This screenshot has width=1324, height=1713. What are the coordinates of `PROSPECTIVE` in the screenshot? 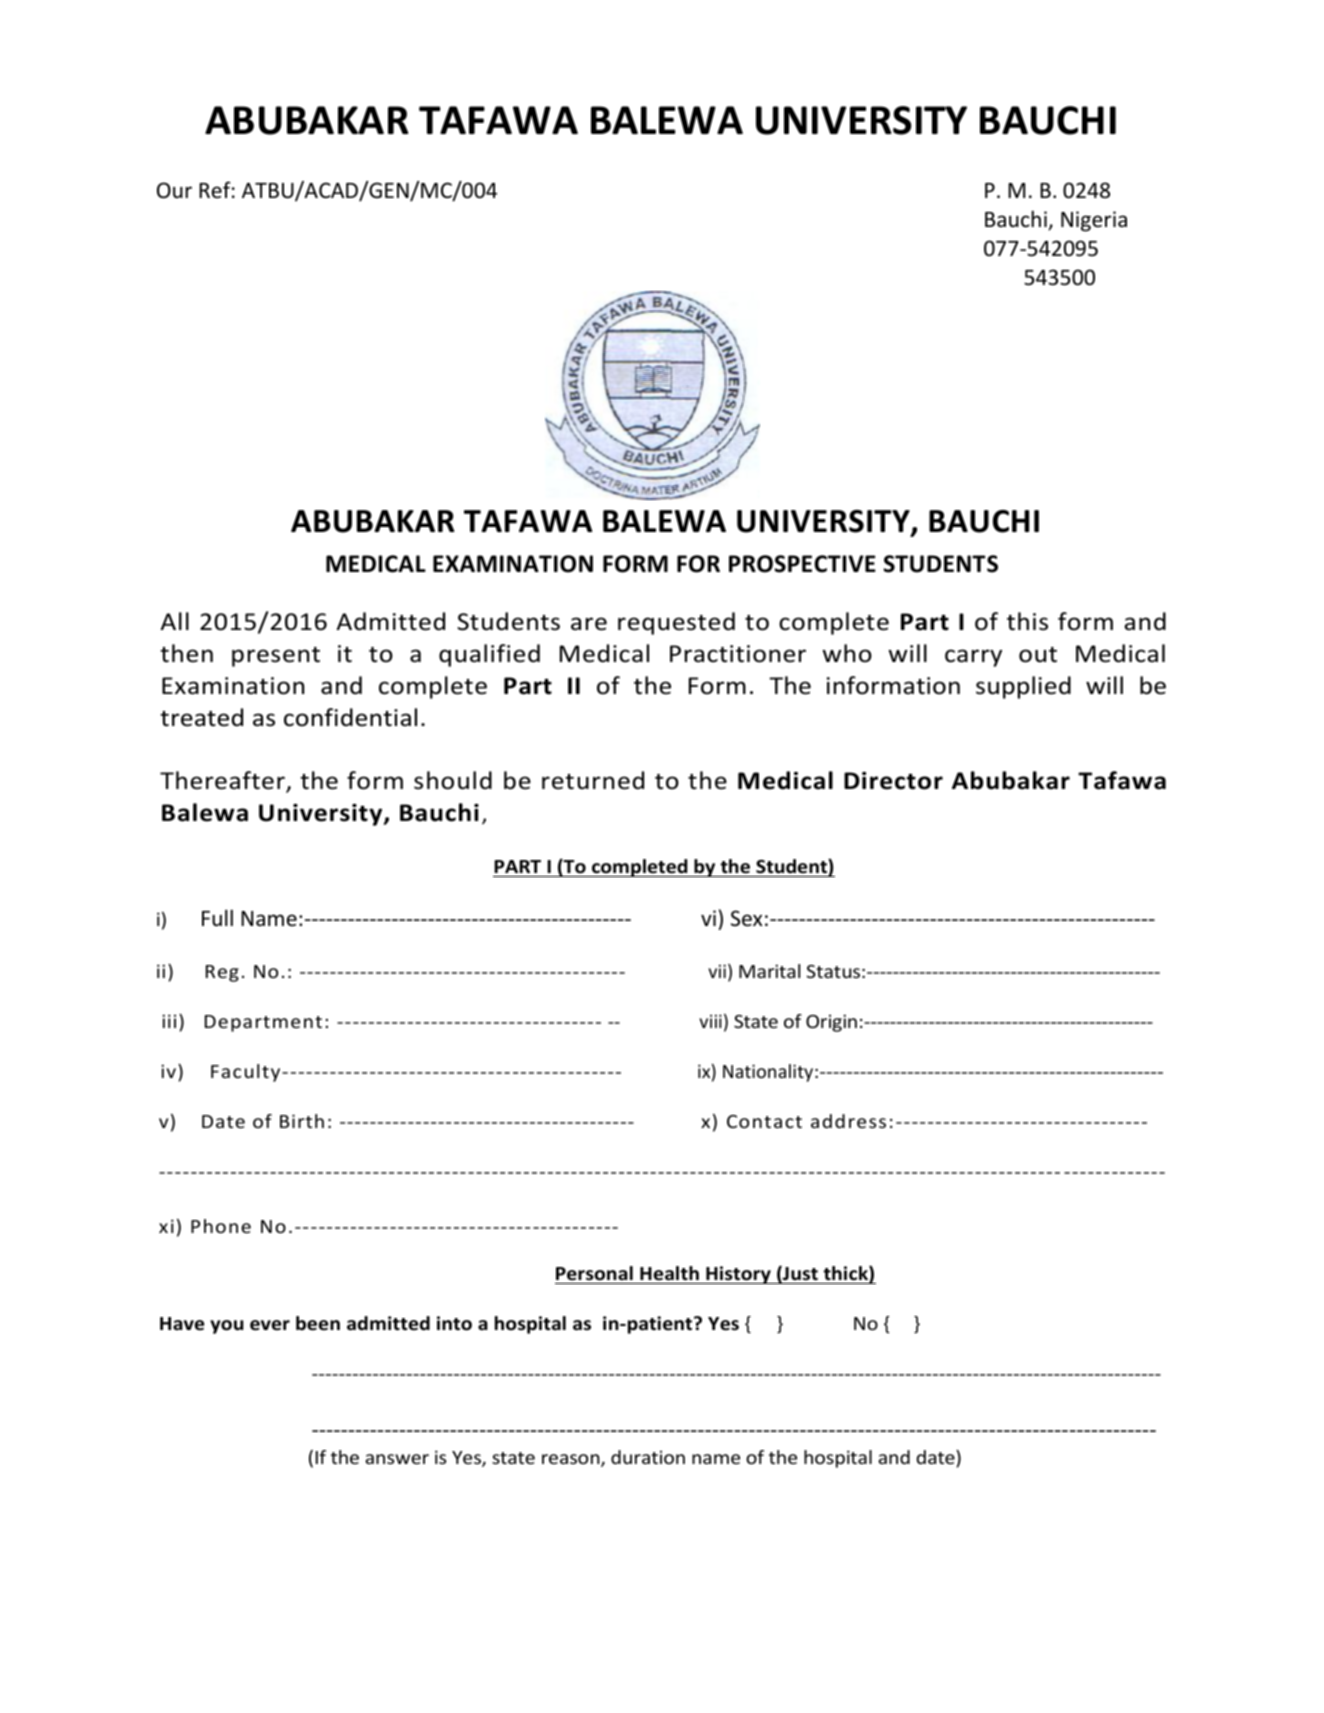 It's located at (802, 564).
